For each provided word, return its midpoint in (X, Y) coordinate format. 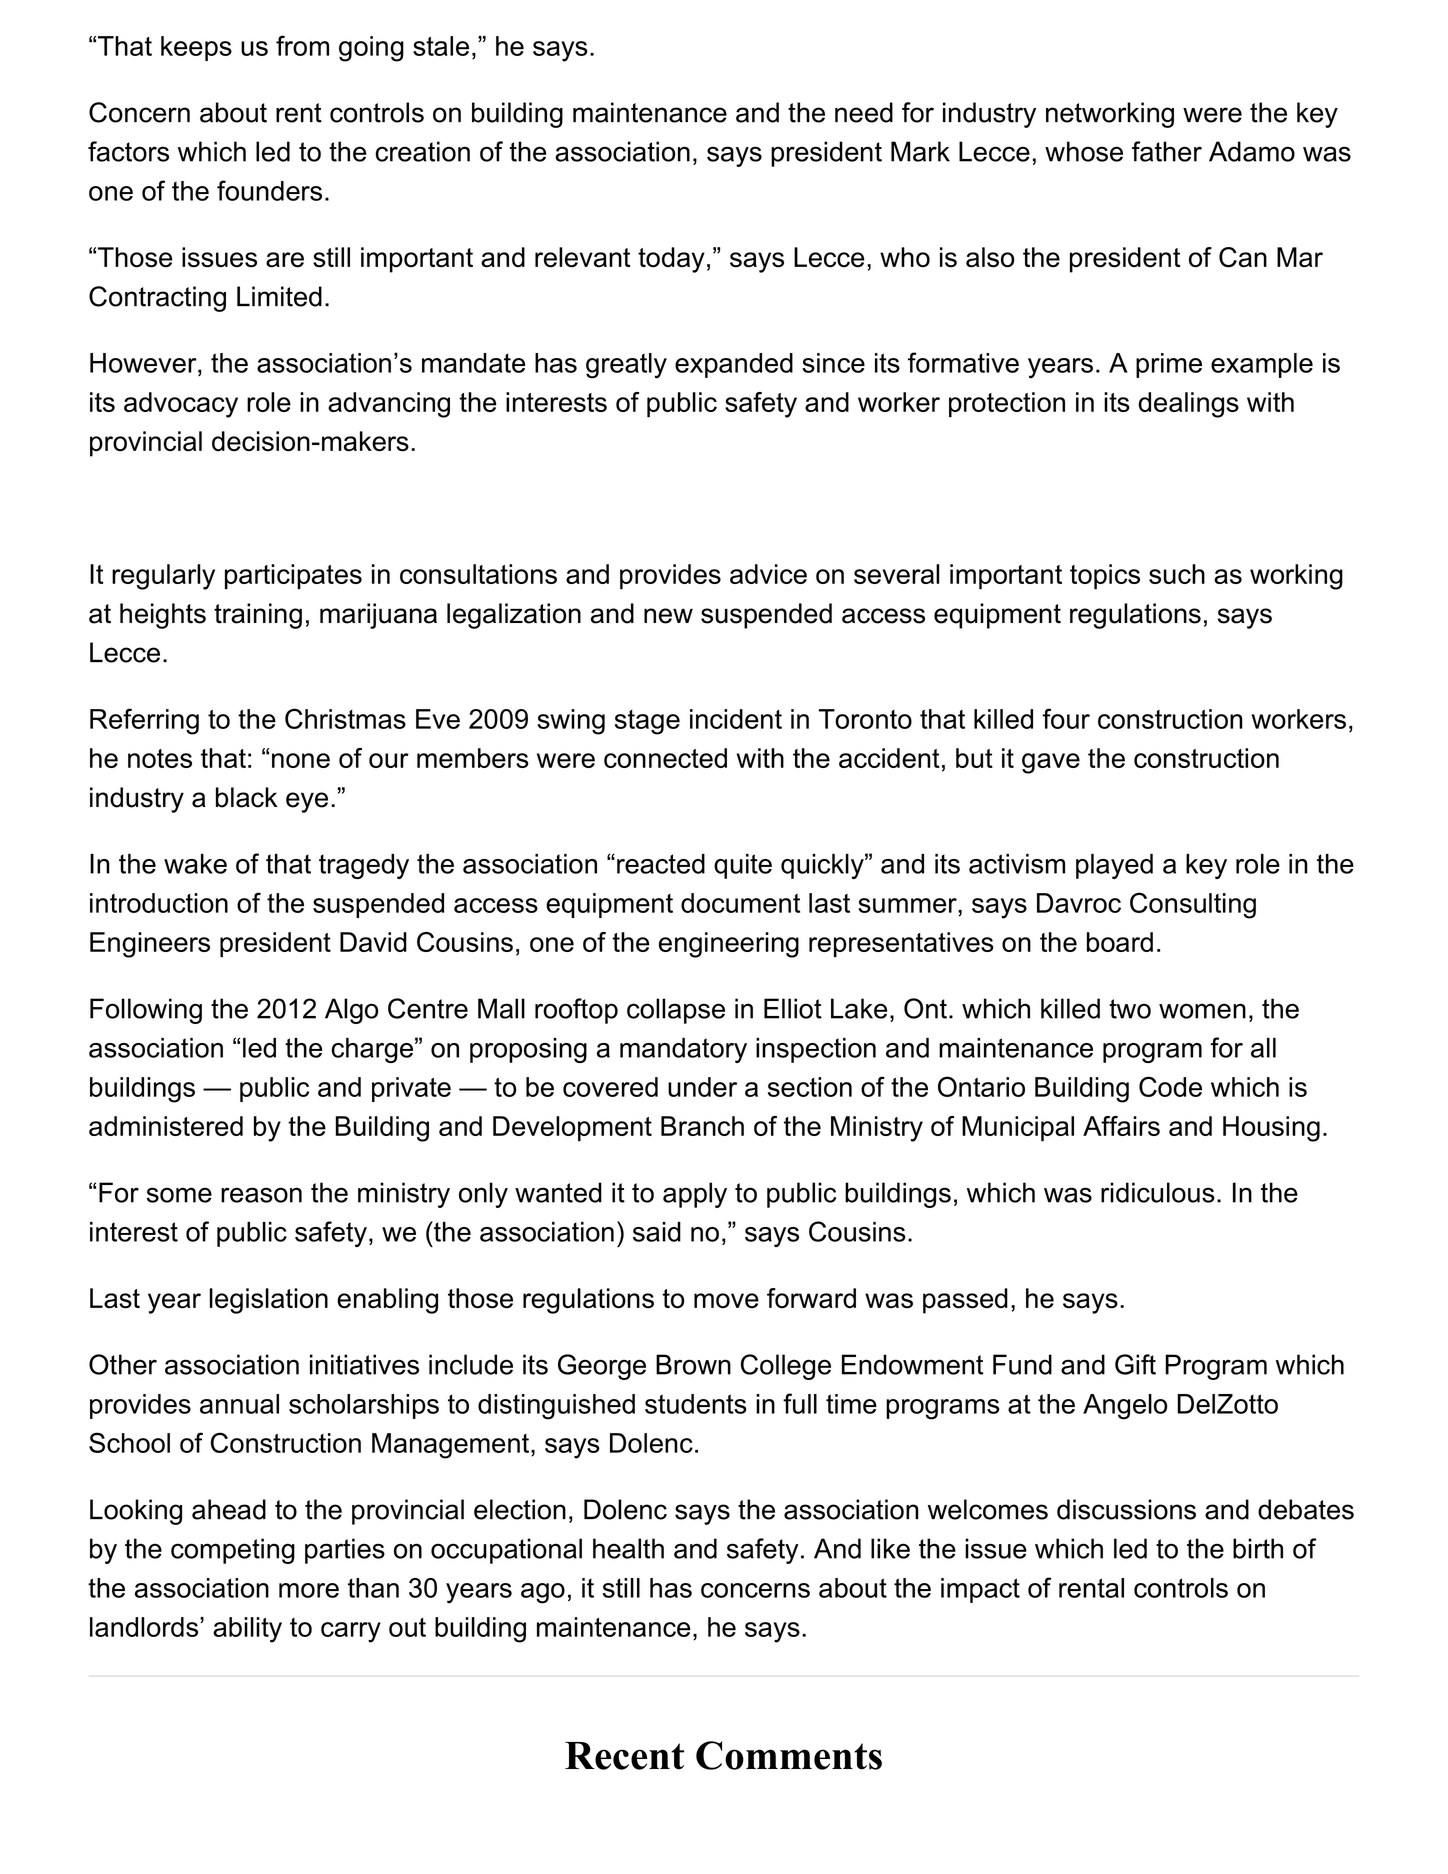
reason (261, 1195)
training (258, 616)
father (1167, 151)
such (1177, 574)
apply (695, 1195)
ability (247, 1630)
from (302, 45)
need (864, 112)
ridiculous (1158, 1192)
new (668, 616)
